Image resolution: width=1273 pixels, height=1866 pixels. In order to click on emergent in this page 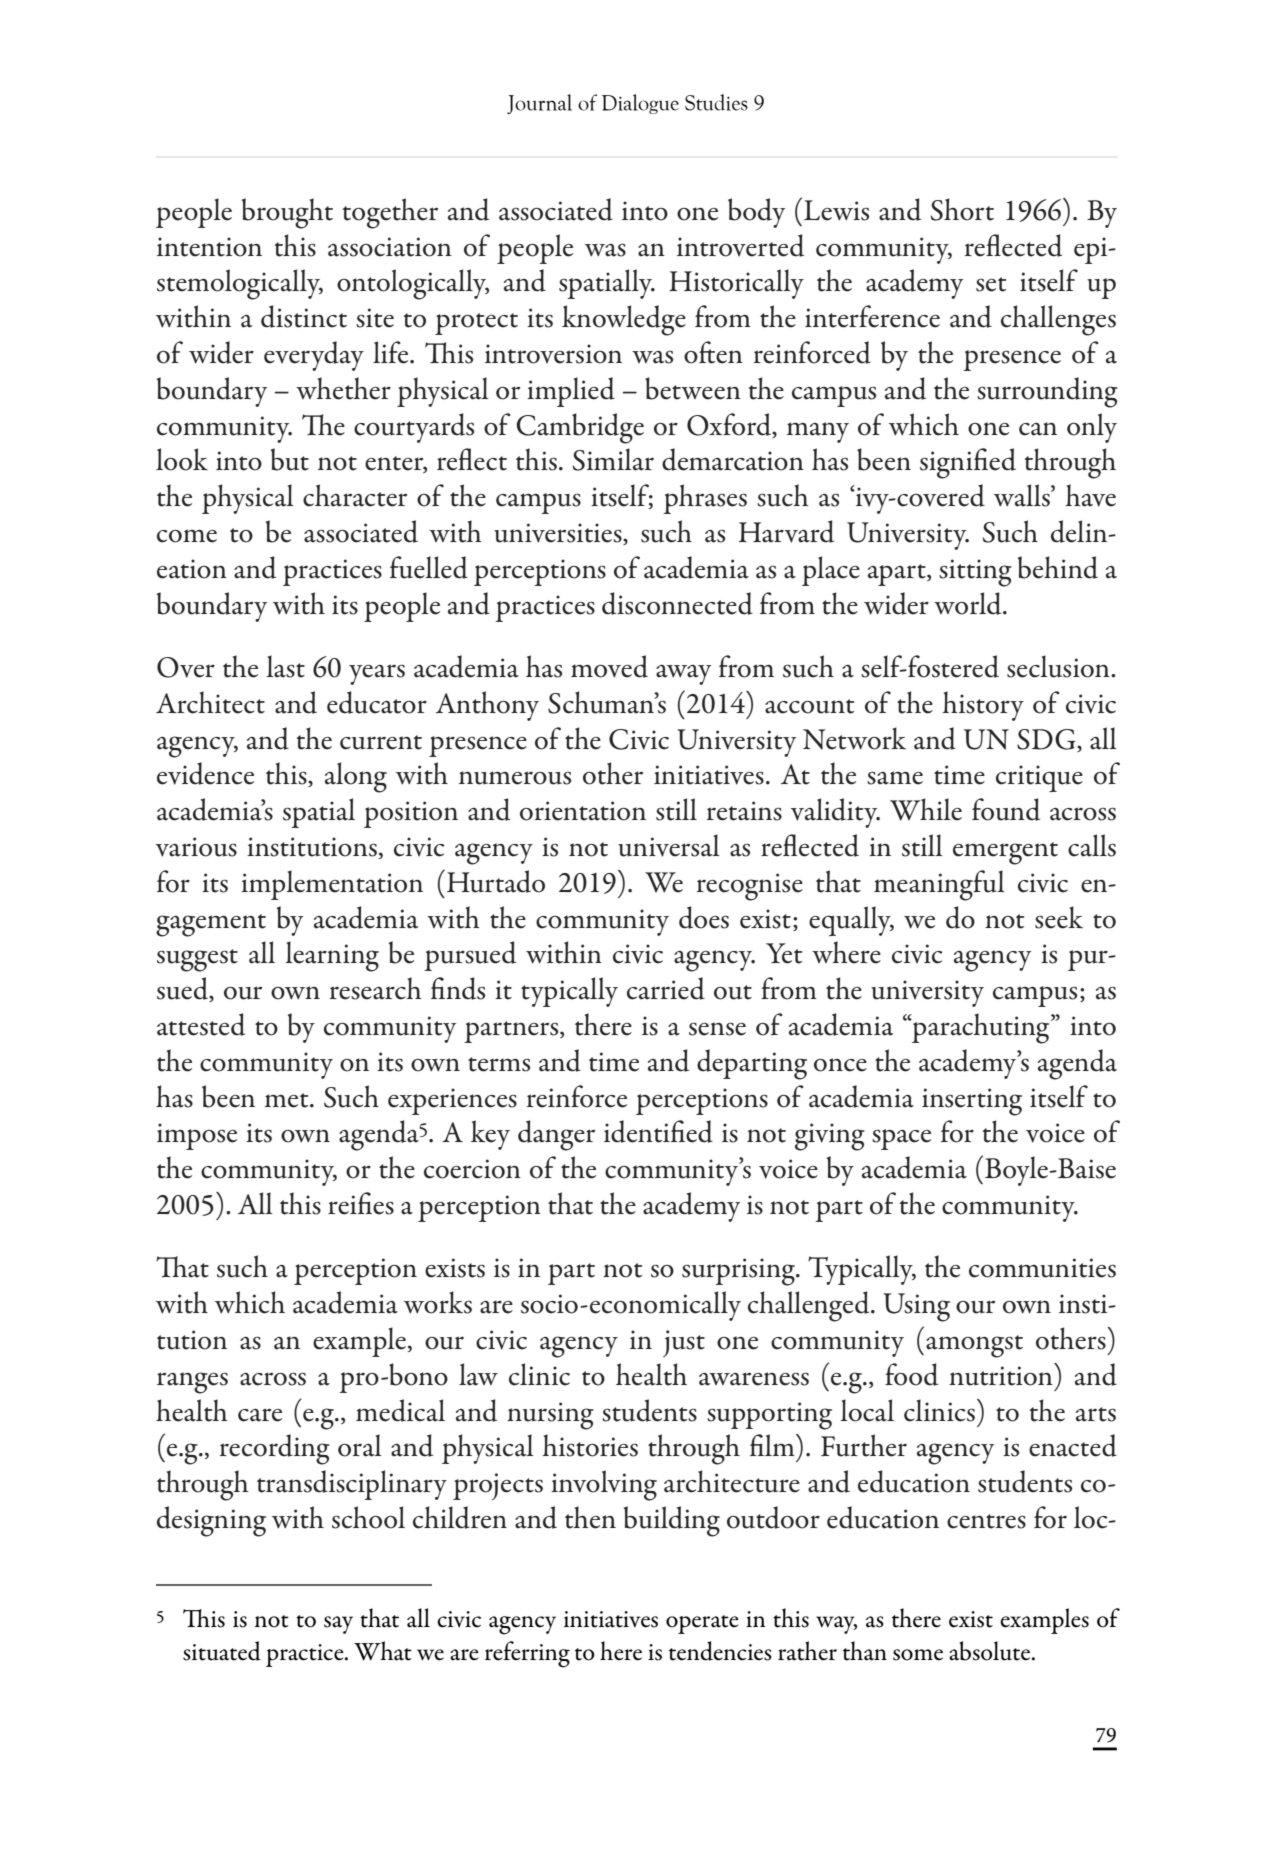, I will do `click(1005, 853)`.
